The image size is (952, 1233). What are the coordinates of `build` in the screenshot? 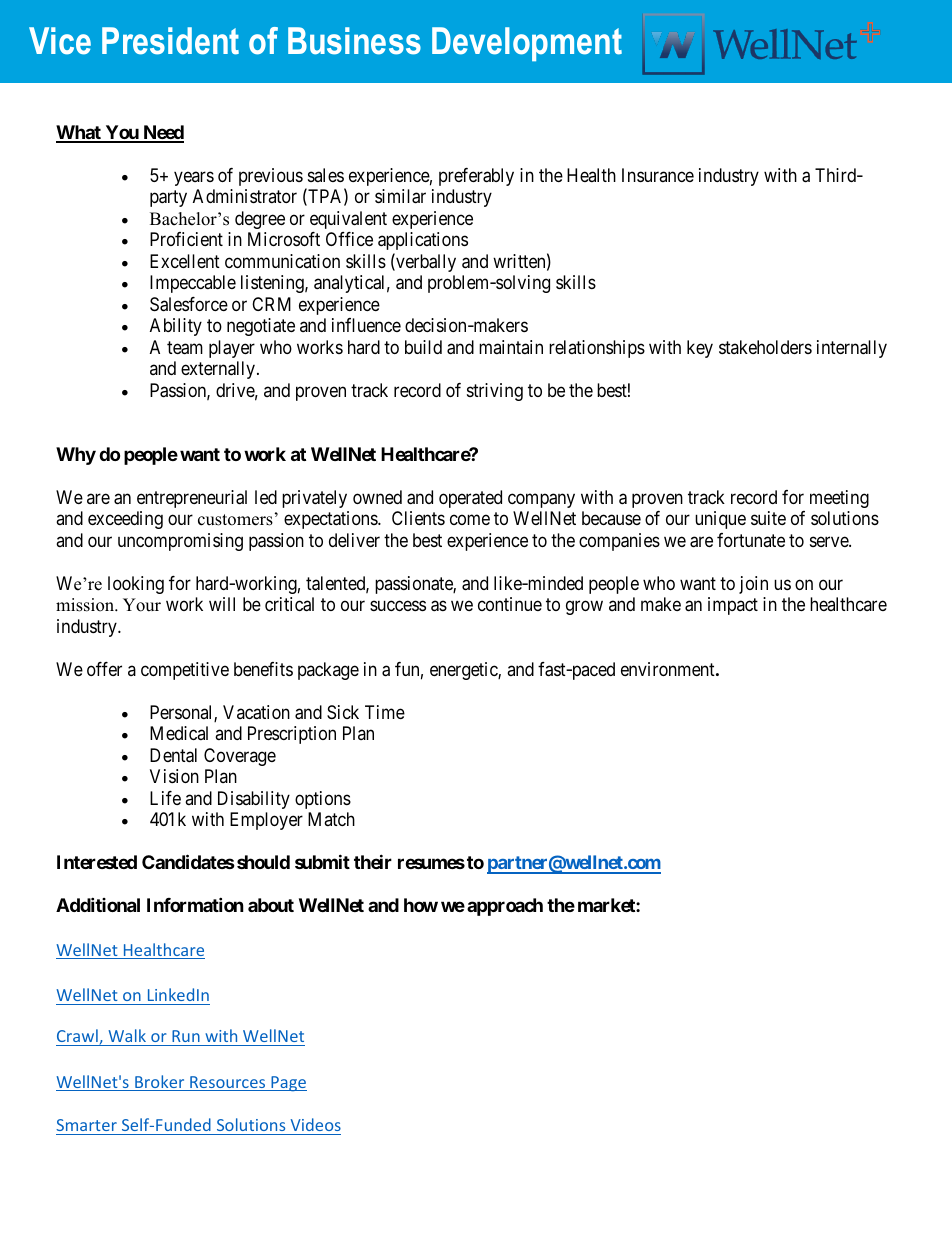 It's located at (423, 347).
